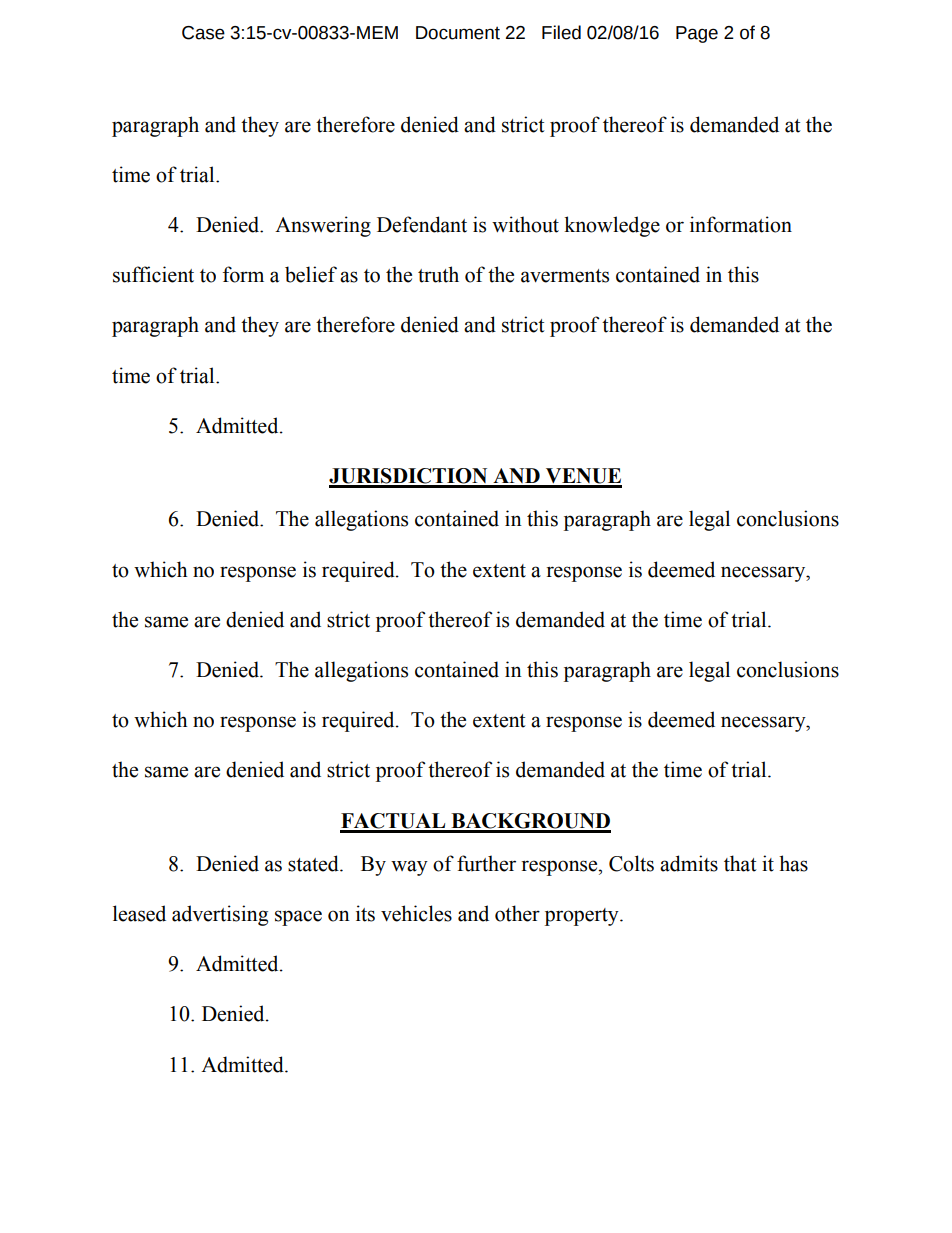 This screenshot has width=952, height=1233. What do you see at coordinates (203, 33) in the screenshot?
I see `Case` at bounding box center [203, 33].
